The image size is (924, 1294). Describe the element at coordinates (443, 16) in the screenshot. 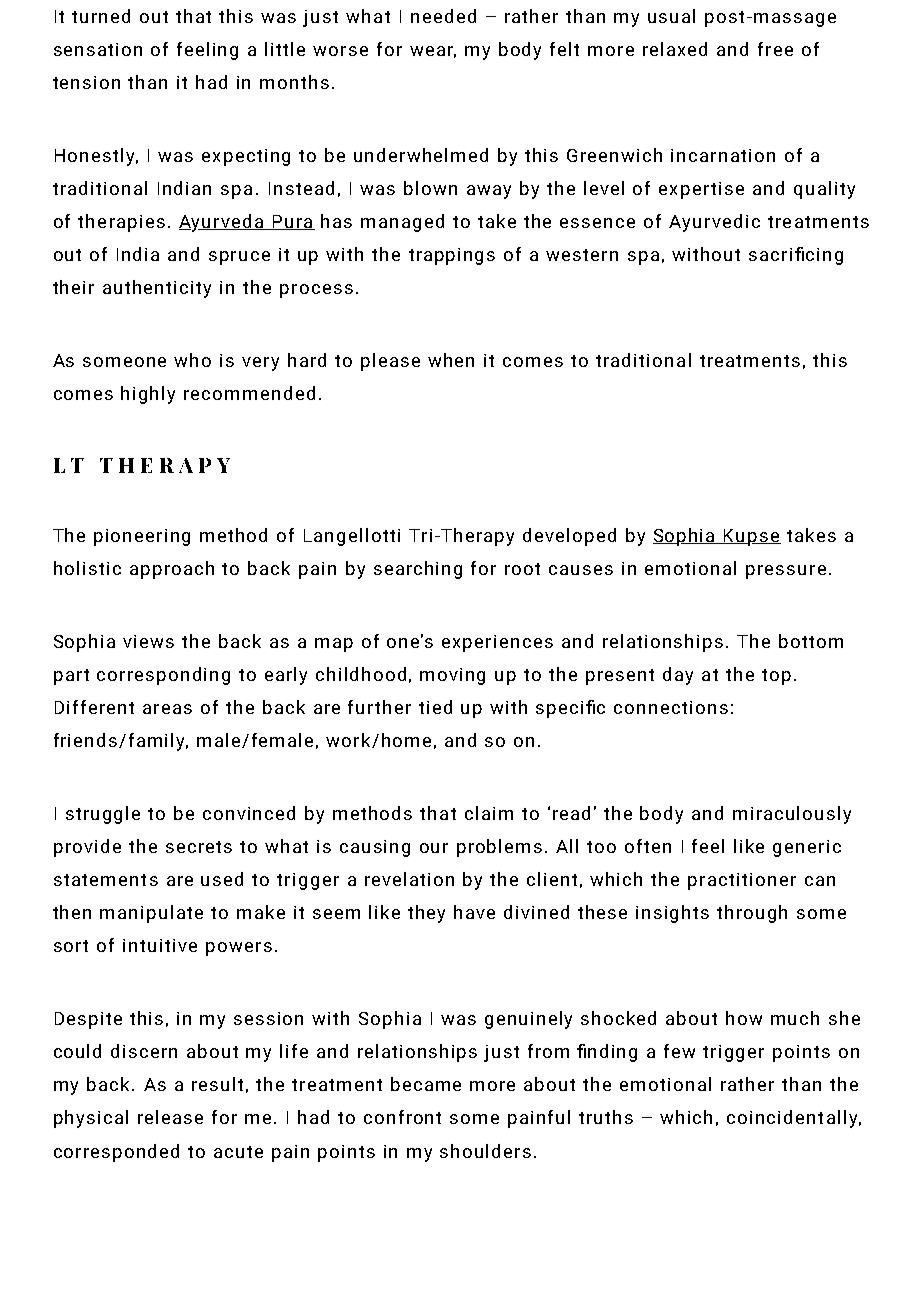

I see `needed` at that location.
